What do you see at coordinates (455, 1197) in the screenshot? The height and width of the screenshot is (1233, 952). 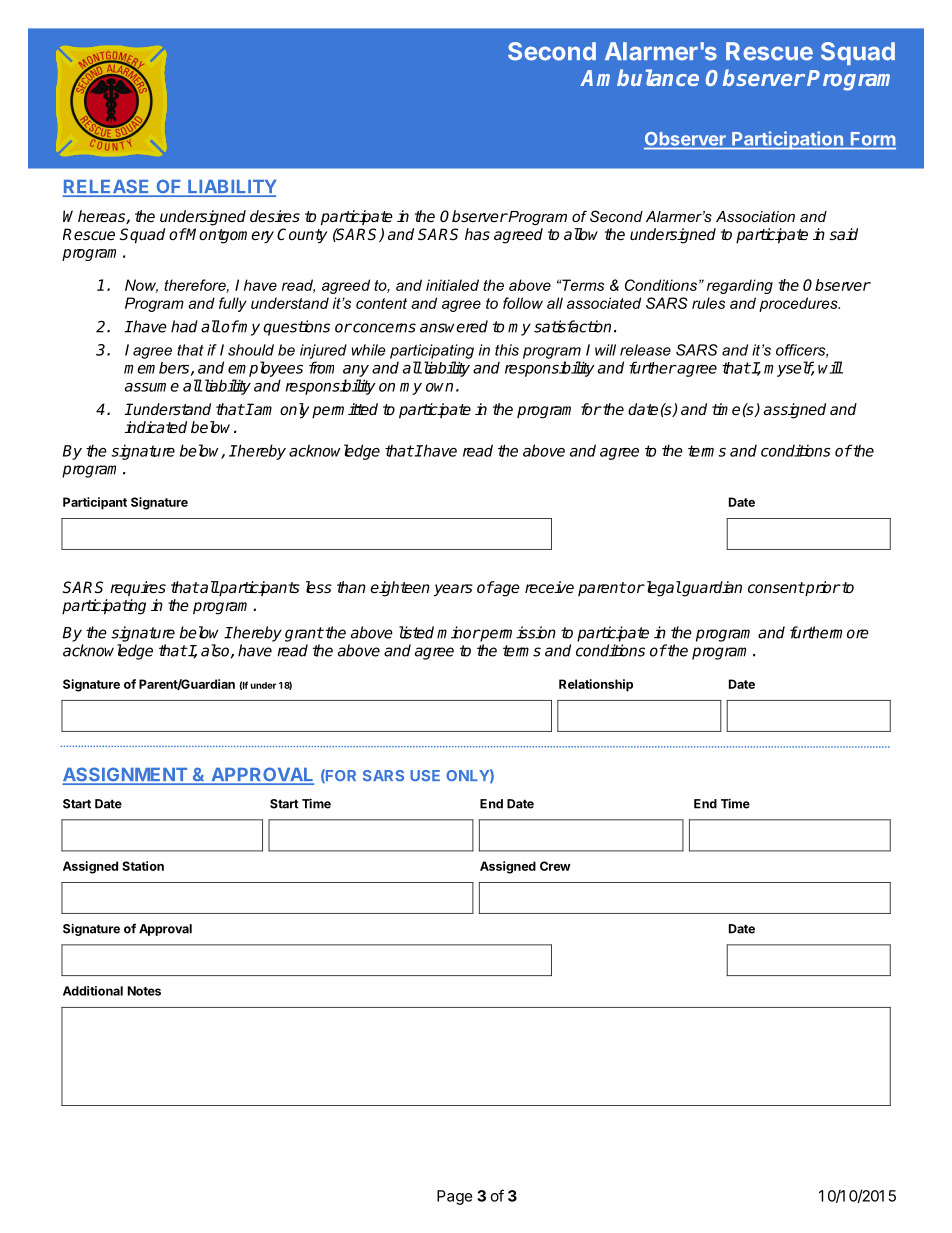 I see `Page` at bounding box center [455, 1197].
